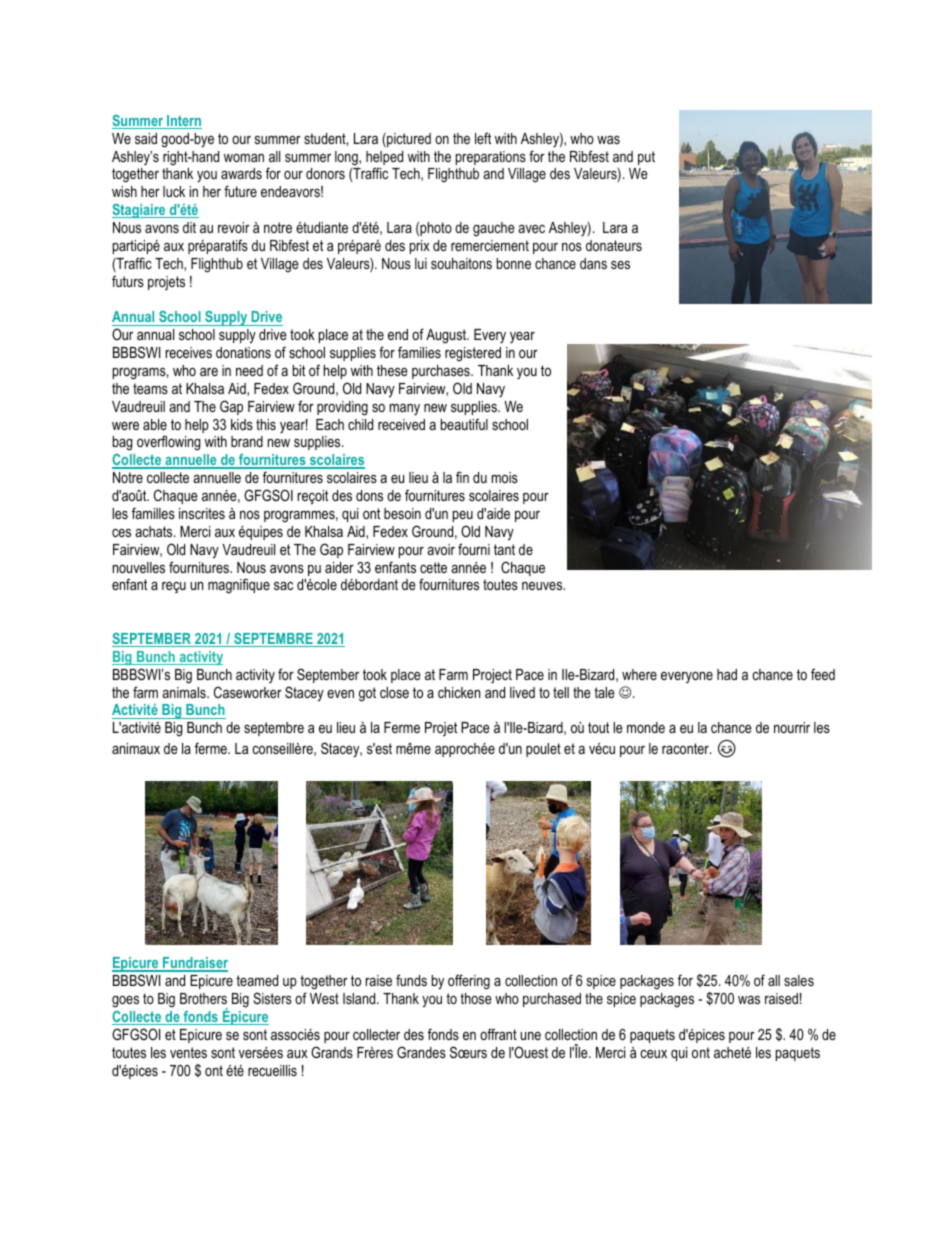  Describe the element at coordinates (244, 158) in the screenshot. I see `woman` at that location.
